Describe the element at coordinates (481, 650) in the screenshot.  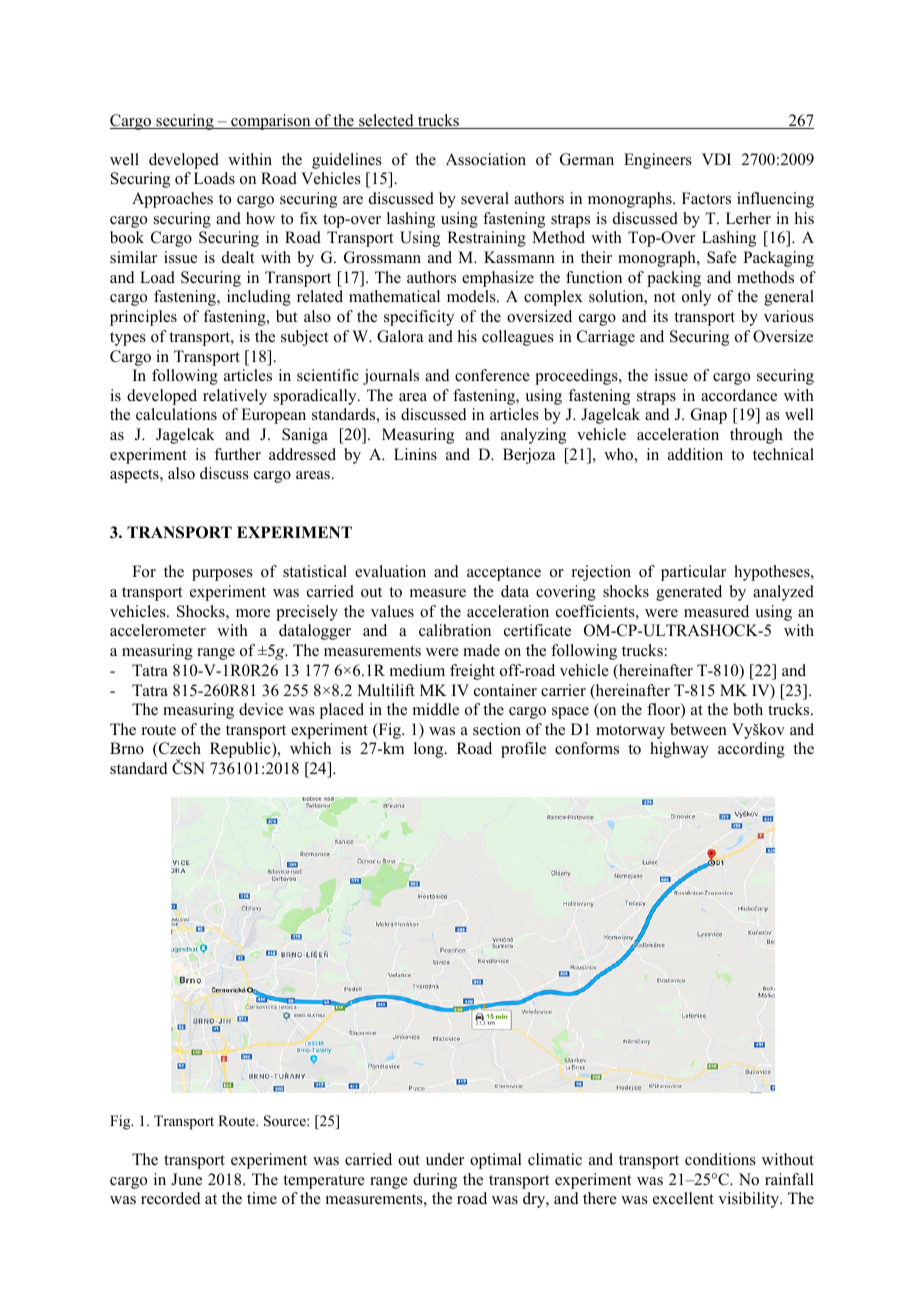
I see `made` at that location.
